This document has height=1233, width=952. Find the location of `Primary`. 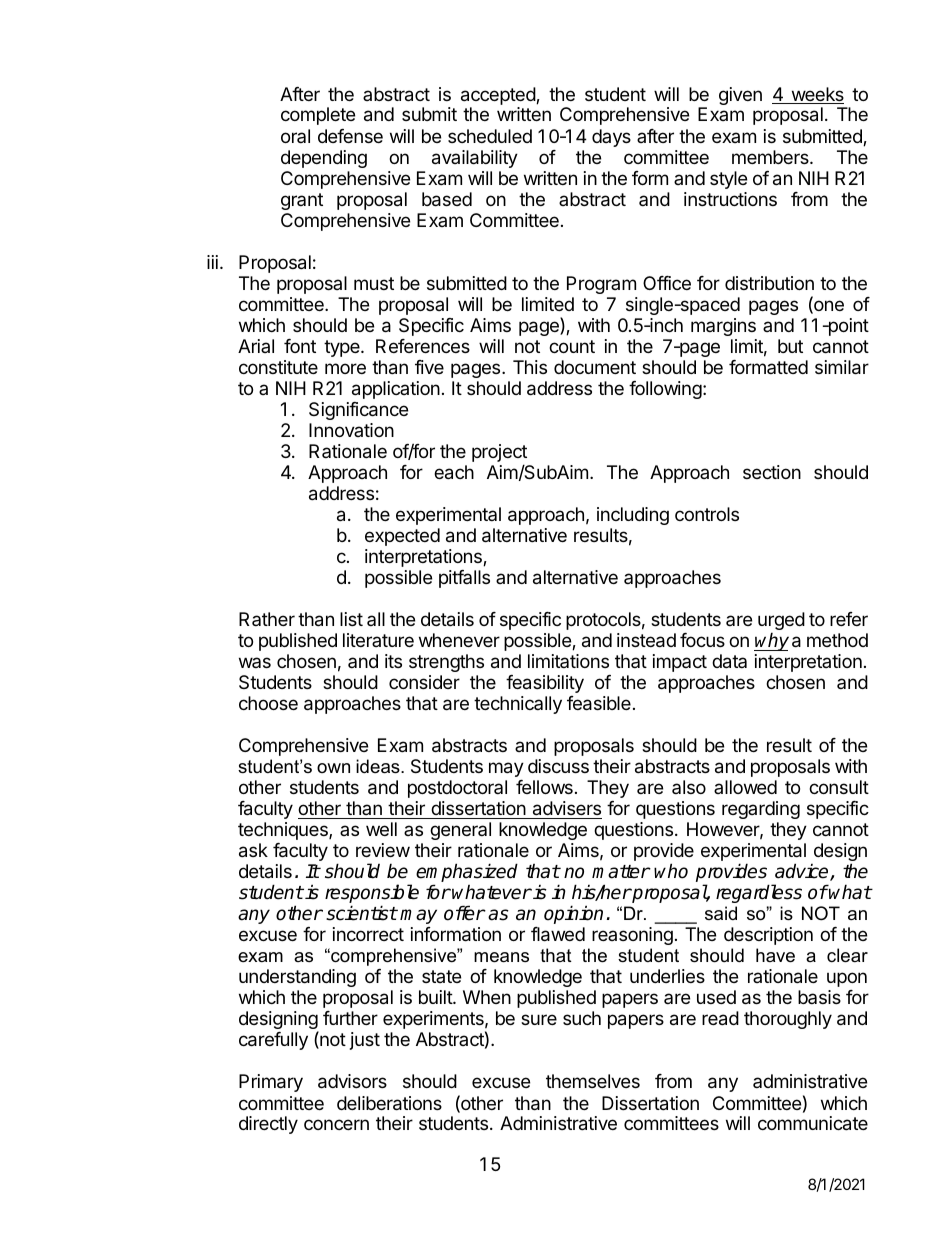

Primary is located at coordinates (271, 1083).
